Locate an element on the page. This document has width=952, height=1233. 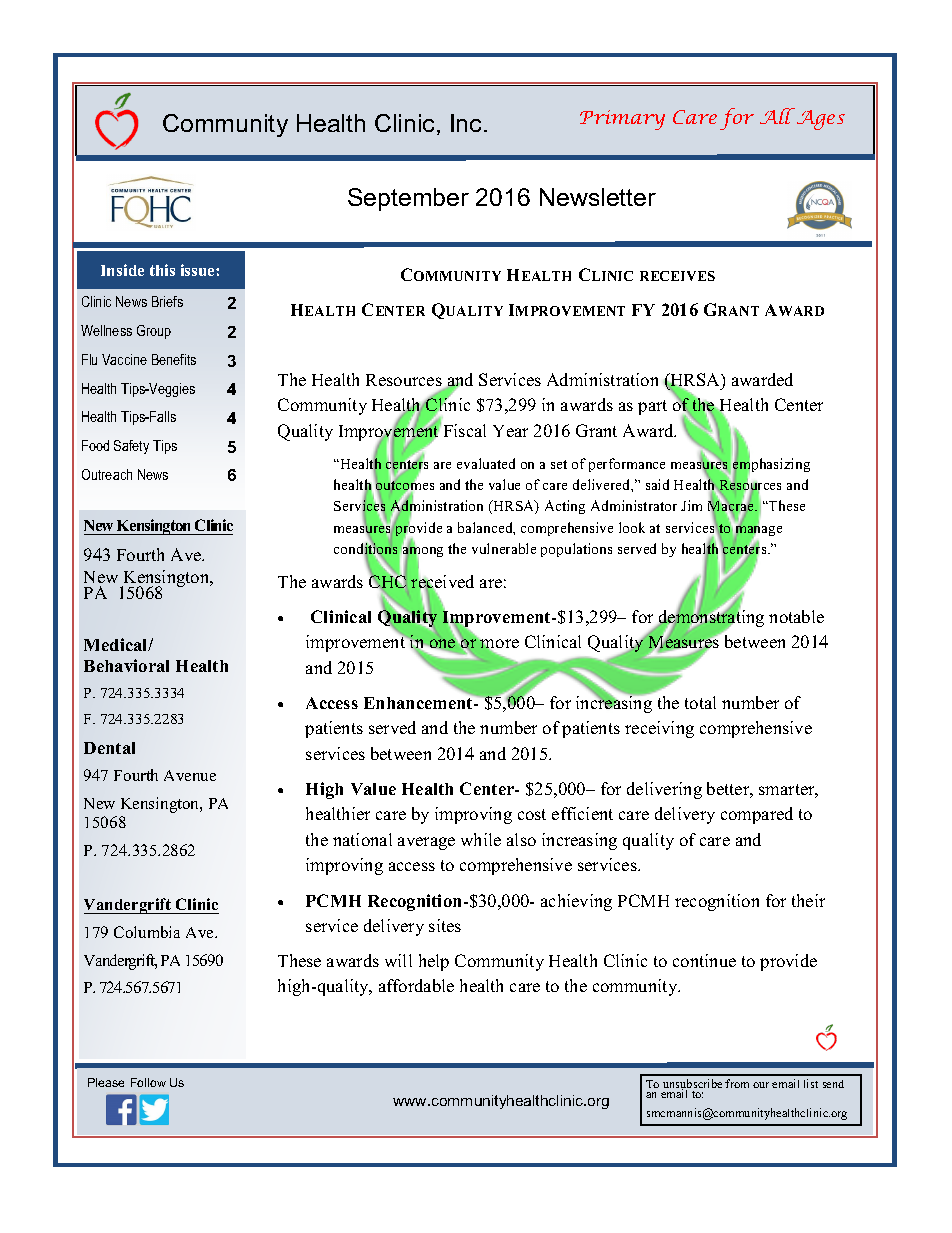
notable is located at coordinates (796, 616).
